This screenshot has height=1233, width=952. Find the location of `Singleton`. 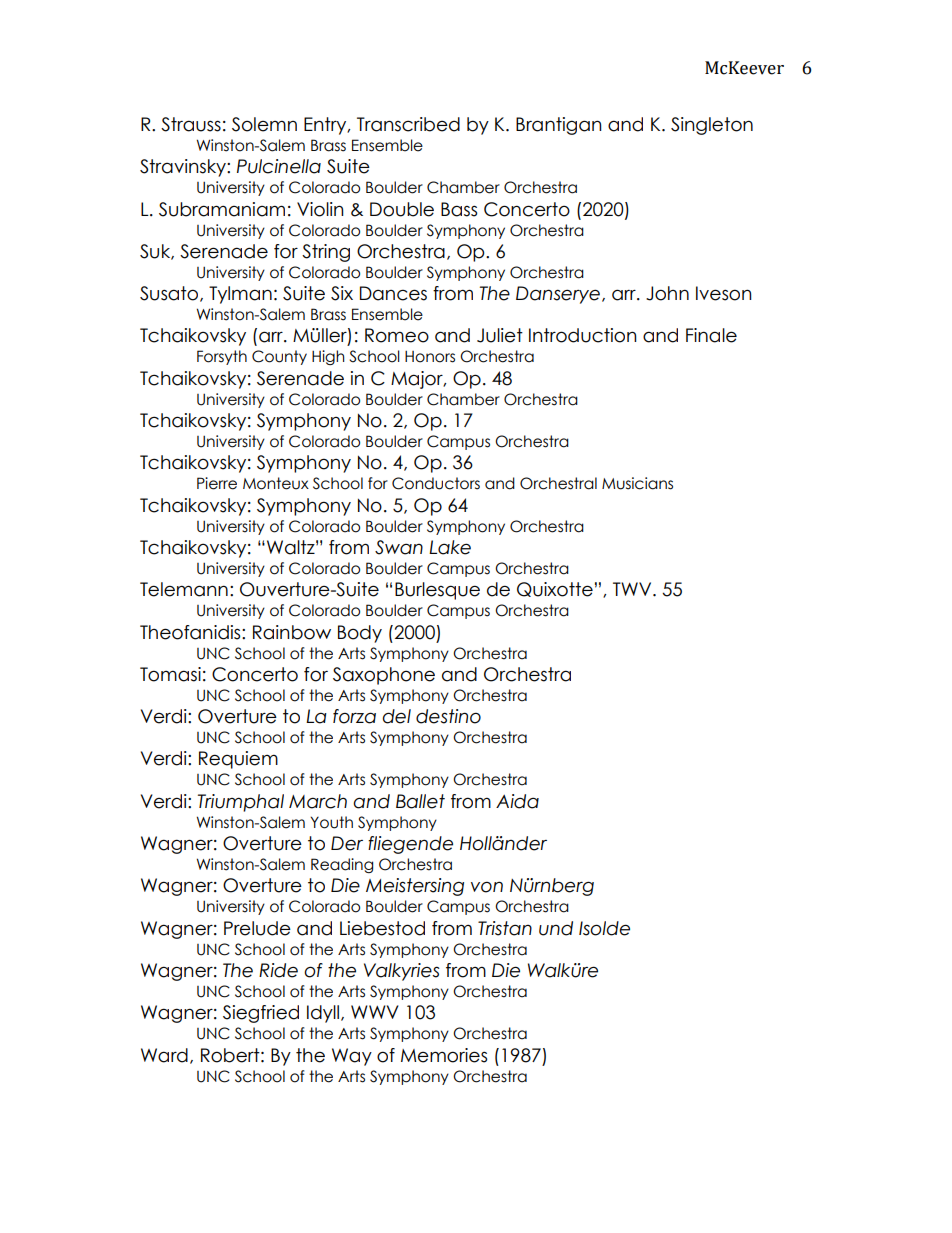

Singleton is located at coordinates (712, 126).
